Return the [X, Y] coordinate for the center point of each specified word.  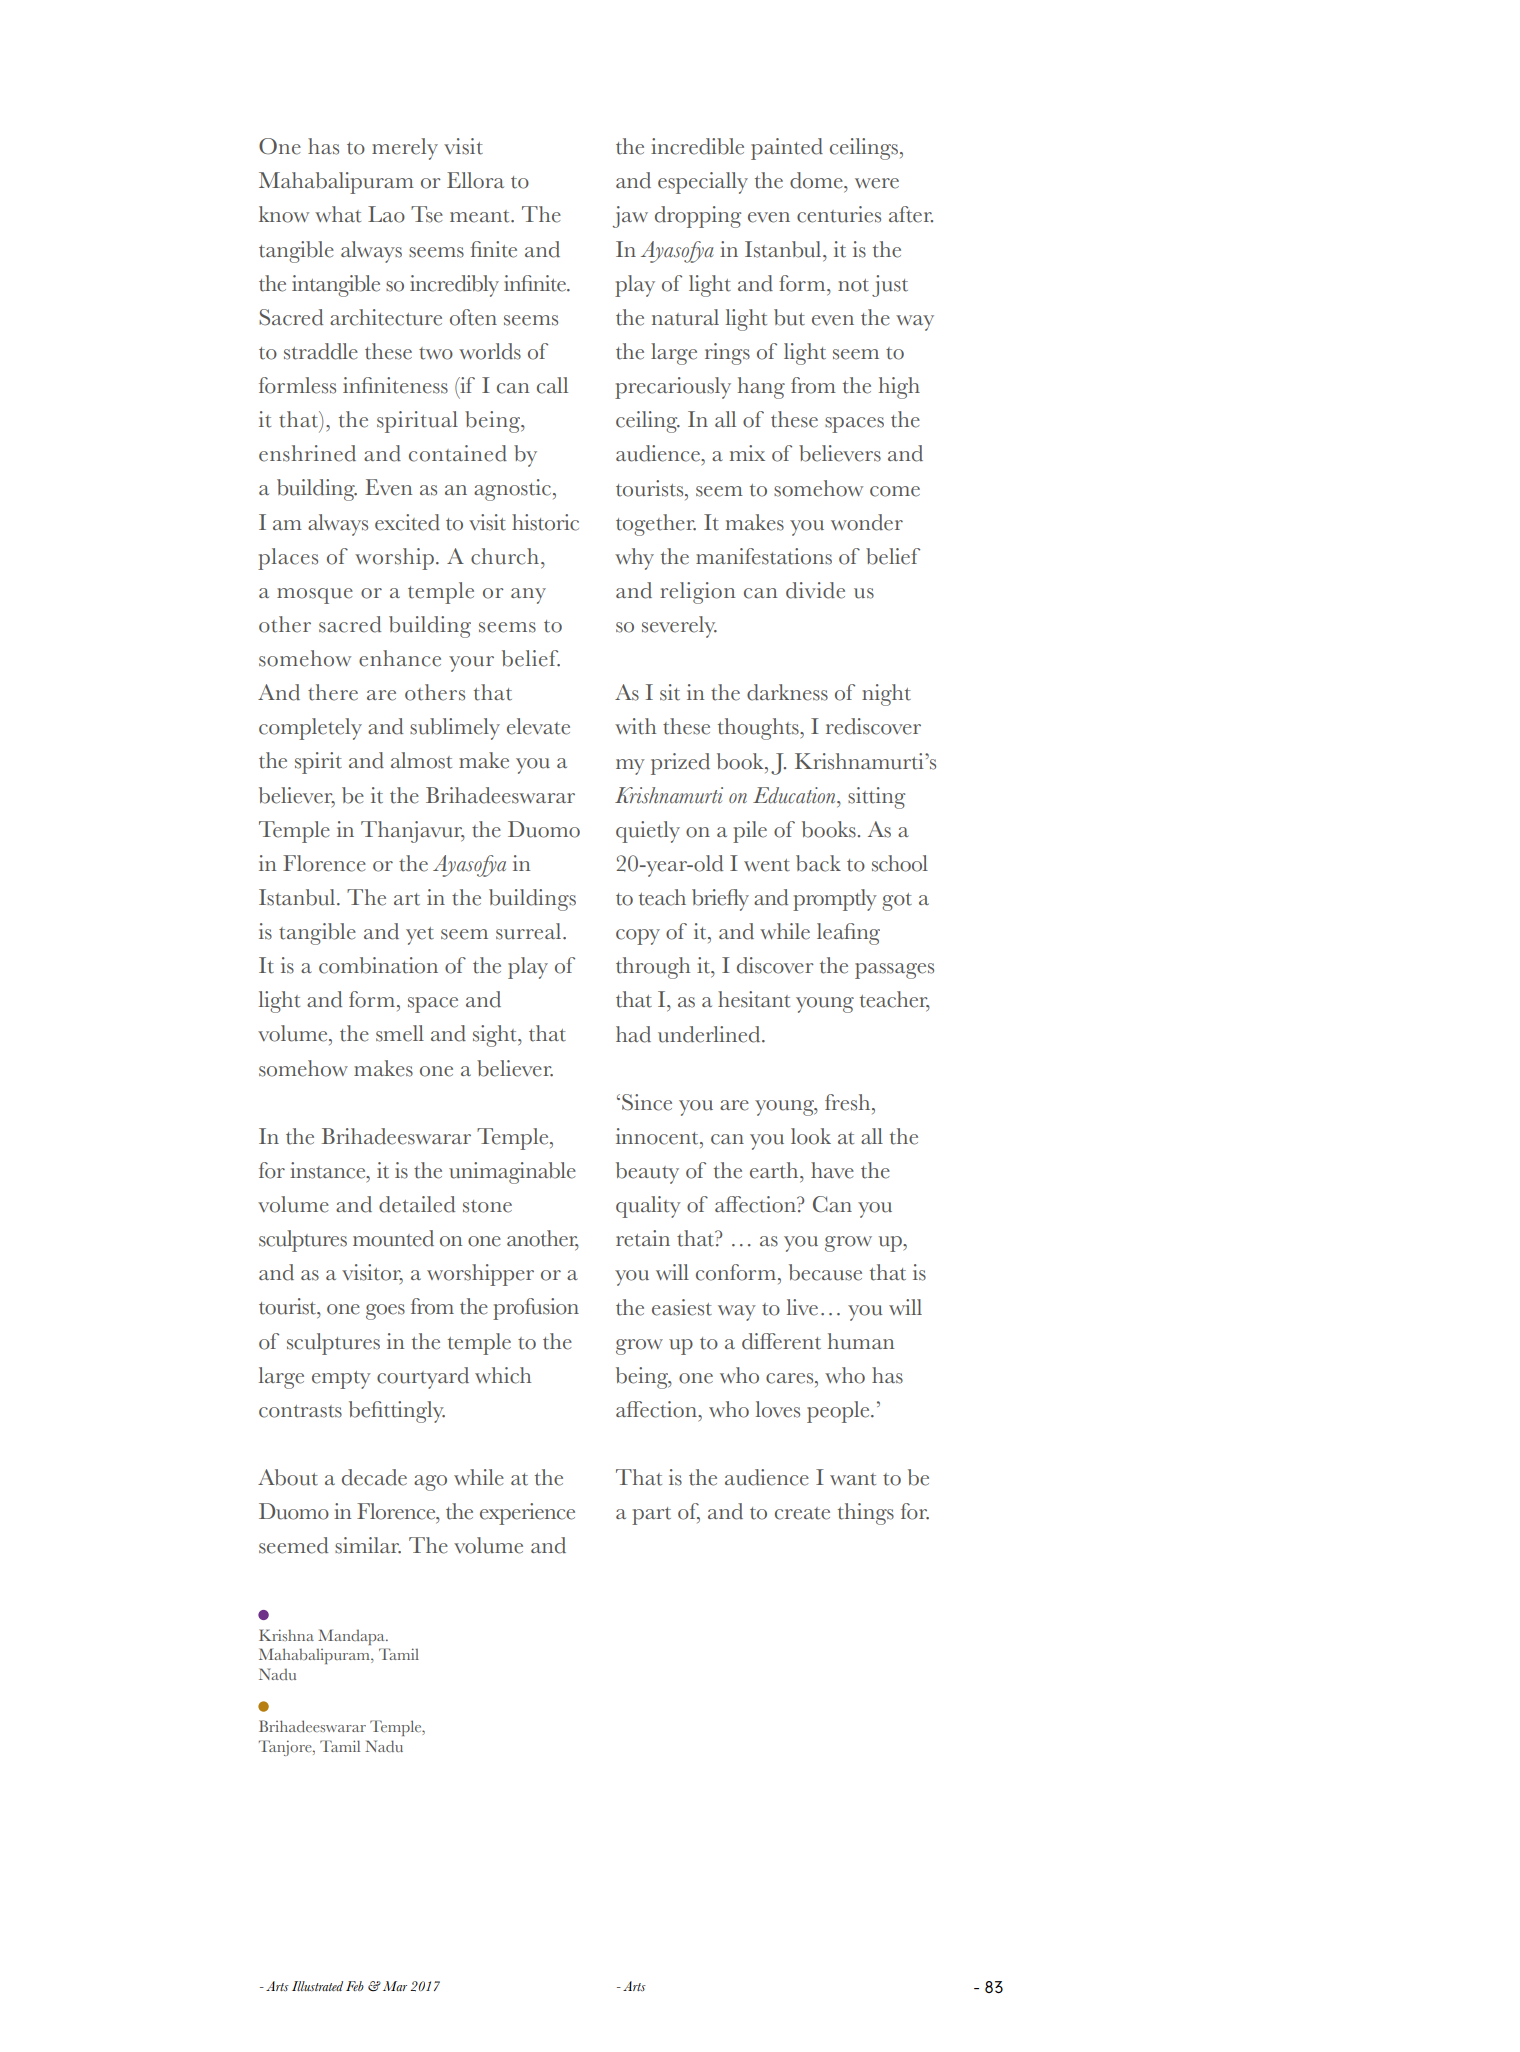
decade [374, 1477]
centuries [839, 214]
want [853, 1479]
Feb [355, 1986]
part [651, 1516]
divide [815, 590]
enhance [400, 658]
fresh [849, 1102]
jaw [630, 217]
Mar [395, 1986]
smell [400, 1033]
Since [647, 1102]
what [338, 214]
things [866, 1514]
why [634, 559]
